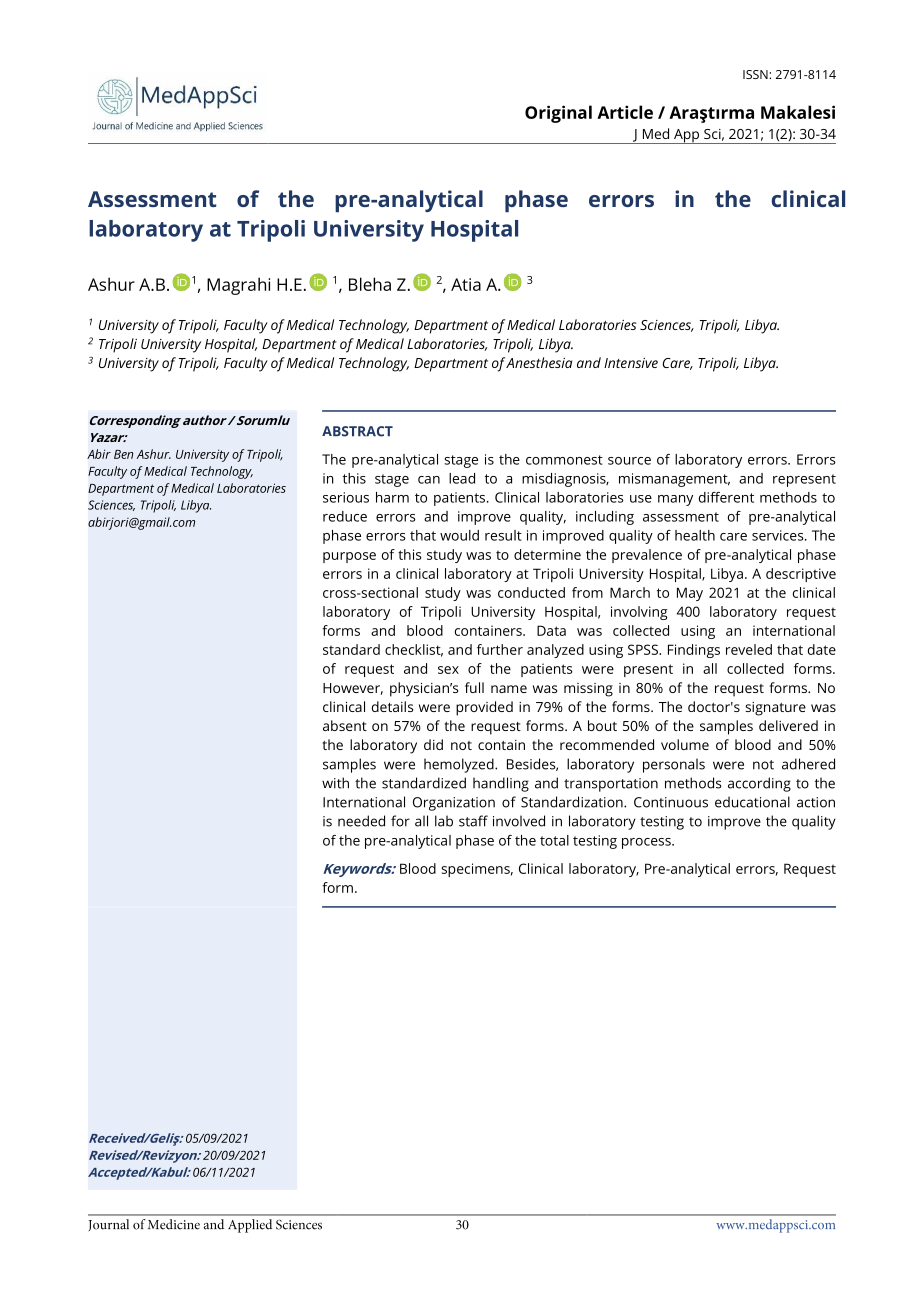 The height and width of the screenshot is (1308, 924). Describe the element at coordinates (625, 112) in the screenshot. I see `Article` at that location.
